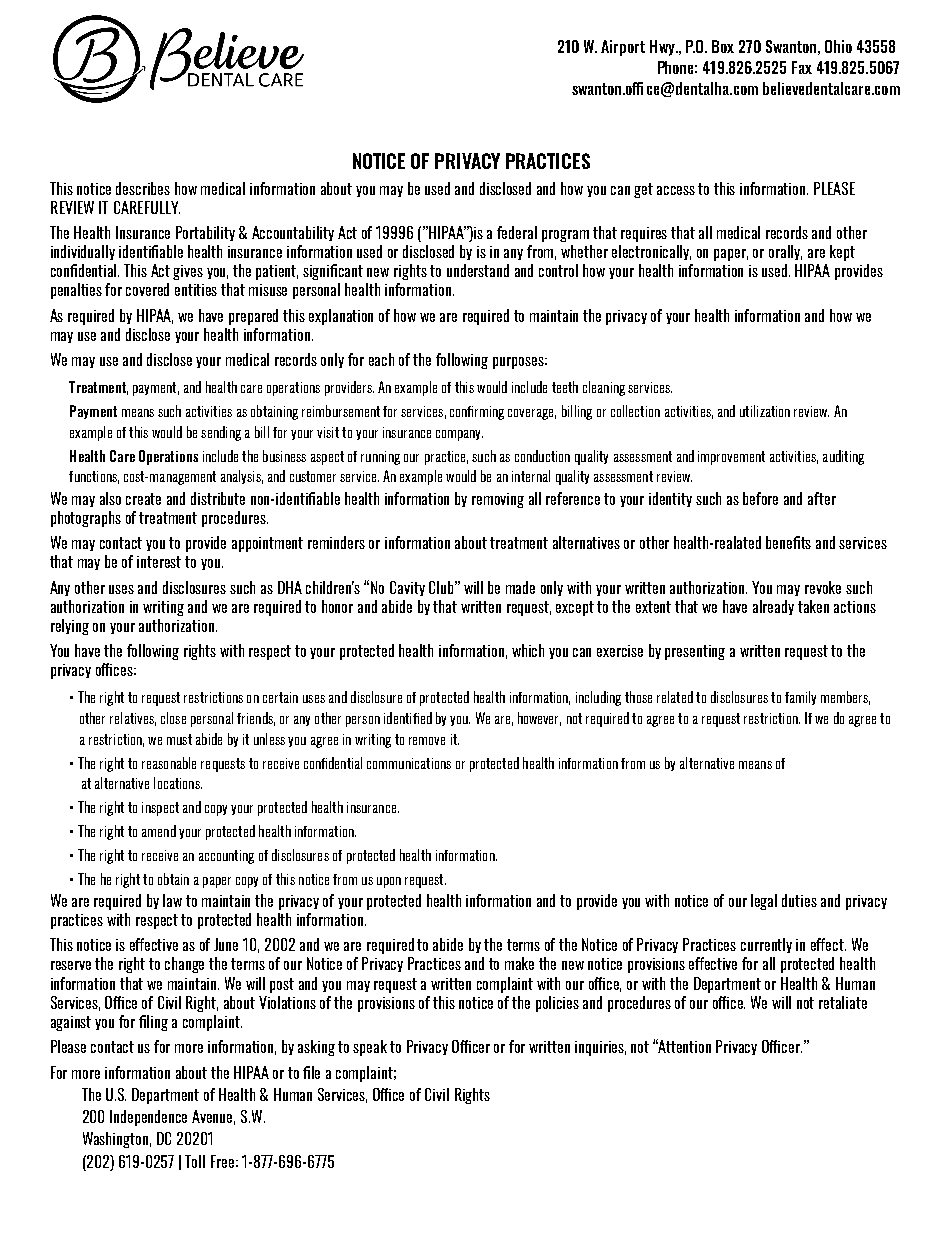 This screenshot has height=1244, width=952. What do you see at coordinates (802, 67) in the screenshot?
I see `Fax` at bounding box center [802, 67].
